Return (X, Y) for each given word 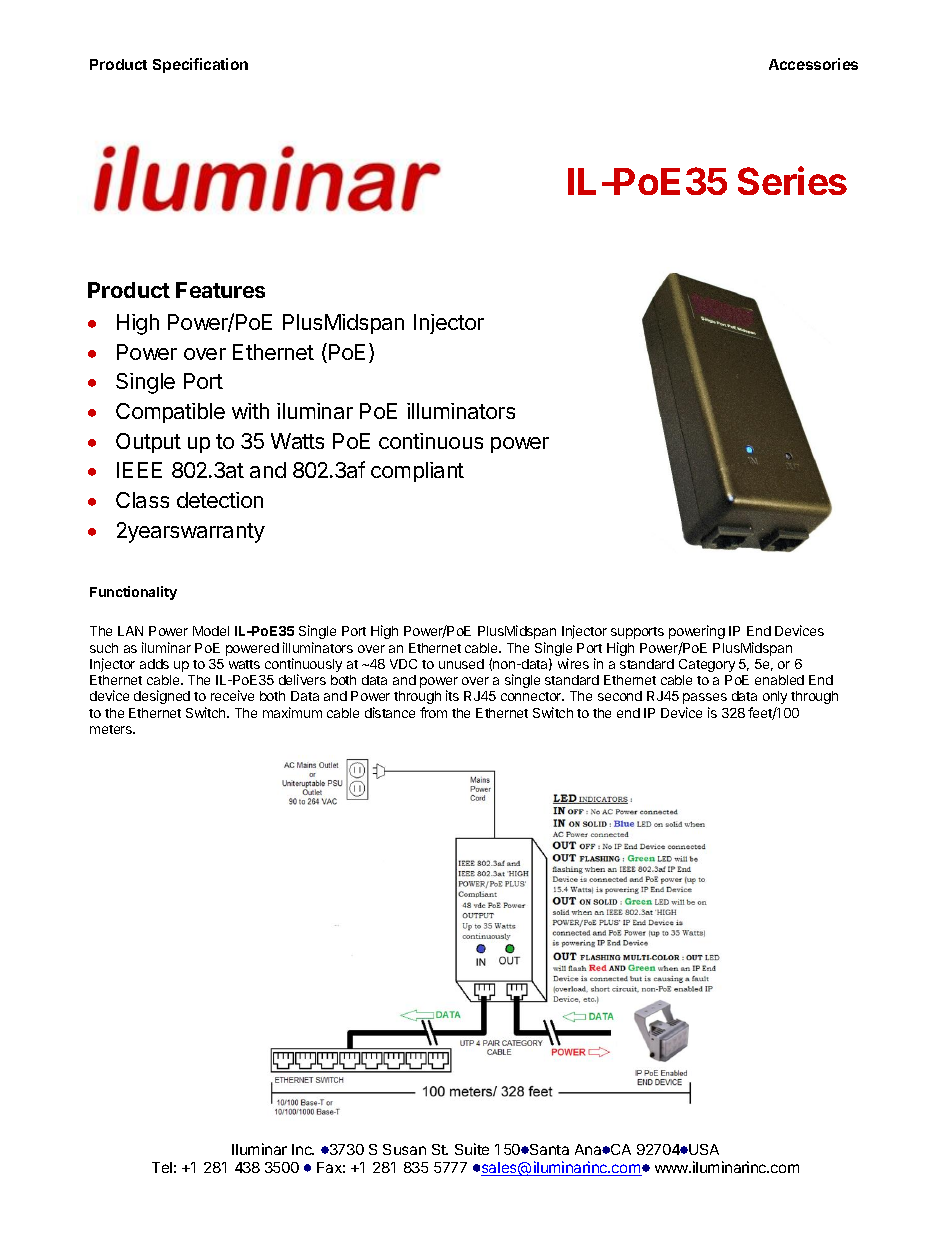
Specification (200, 65)
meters (112, 729)
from (433, 712)
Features (220, 290)
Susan (404, 1149)
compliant (417, 472)
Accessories (813, 64)
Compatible (170, 413)
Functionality (133, 593)
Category (707, 665)
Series (792, 180)
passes (705, 698)
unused (461, 664)
